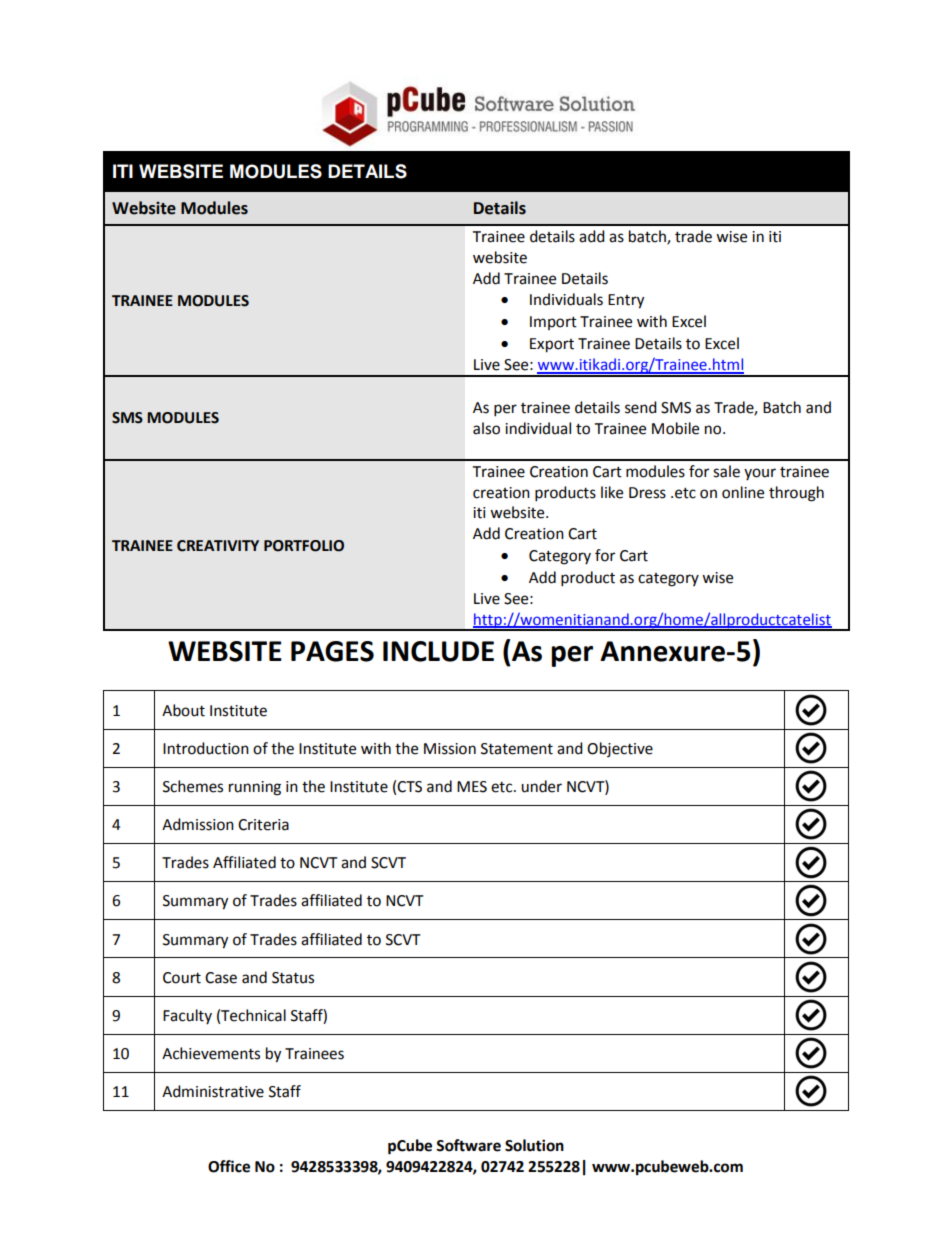 The width and height of the document is (952, 1233). I want to click on Solution, so click(534, 1145).
